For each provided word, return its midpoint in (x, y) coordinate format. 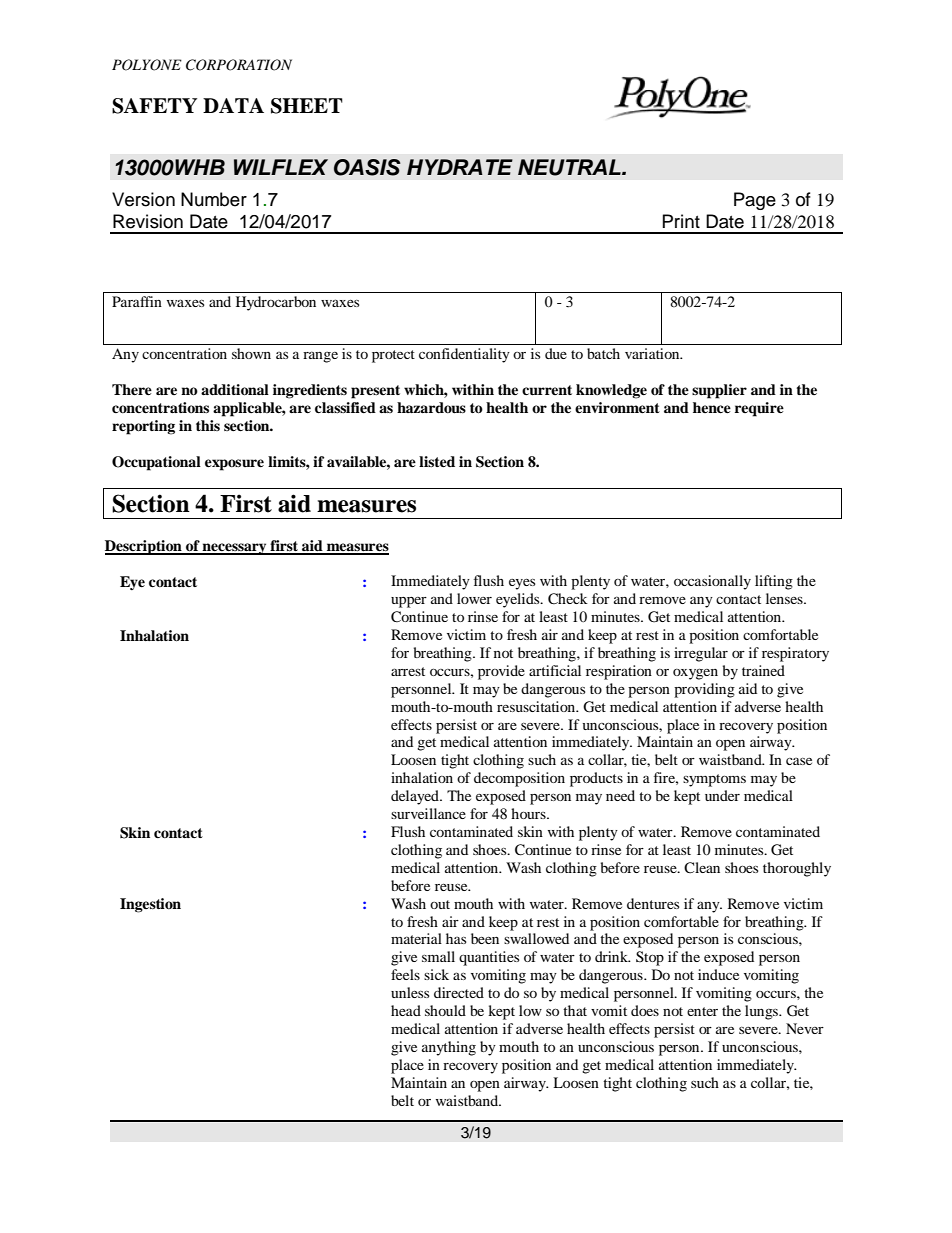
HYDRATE (460, 167)
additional (235, 390)
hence (712, 407)
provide (501, 672)
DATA (233, 105)
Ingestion (150, 905)
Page (755, 201)
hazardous (431, 408)
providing (704, 690)
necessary (235, 549)
